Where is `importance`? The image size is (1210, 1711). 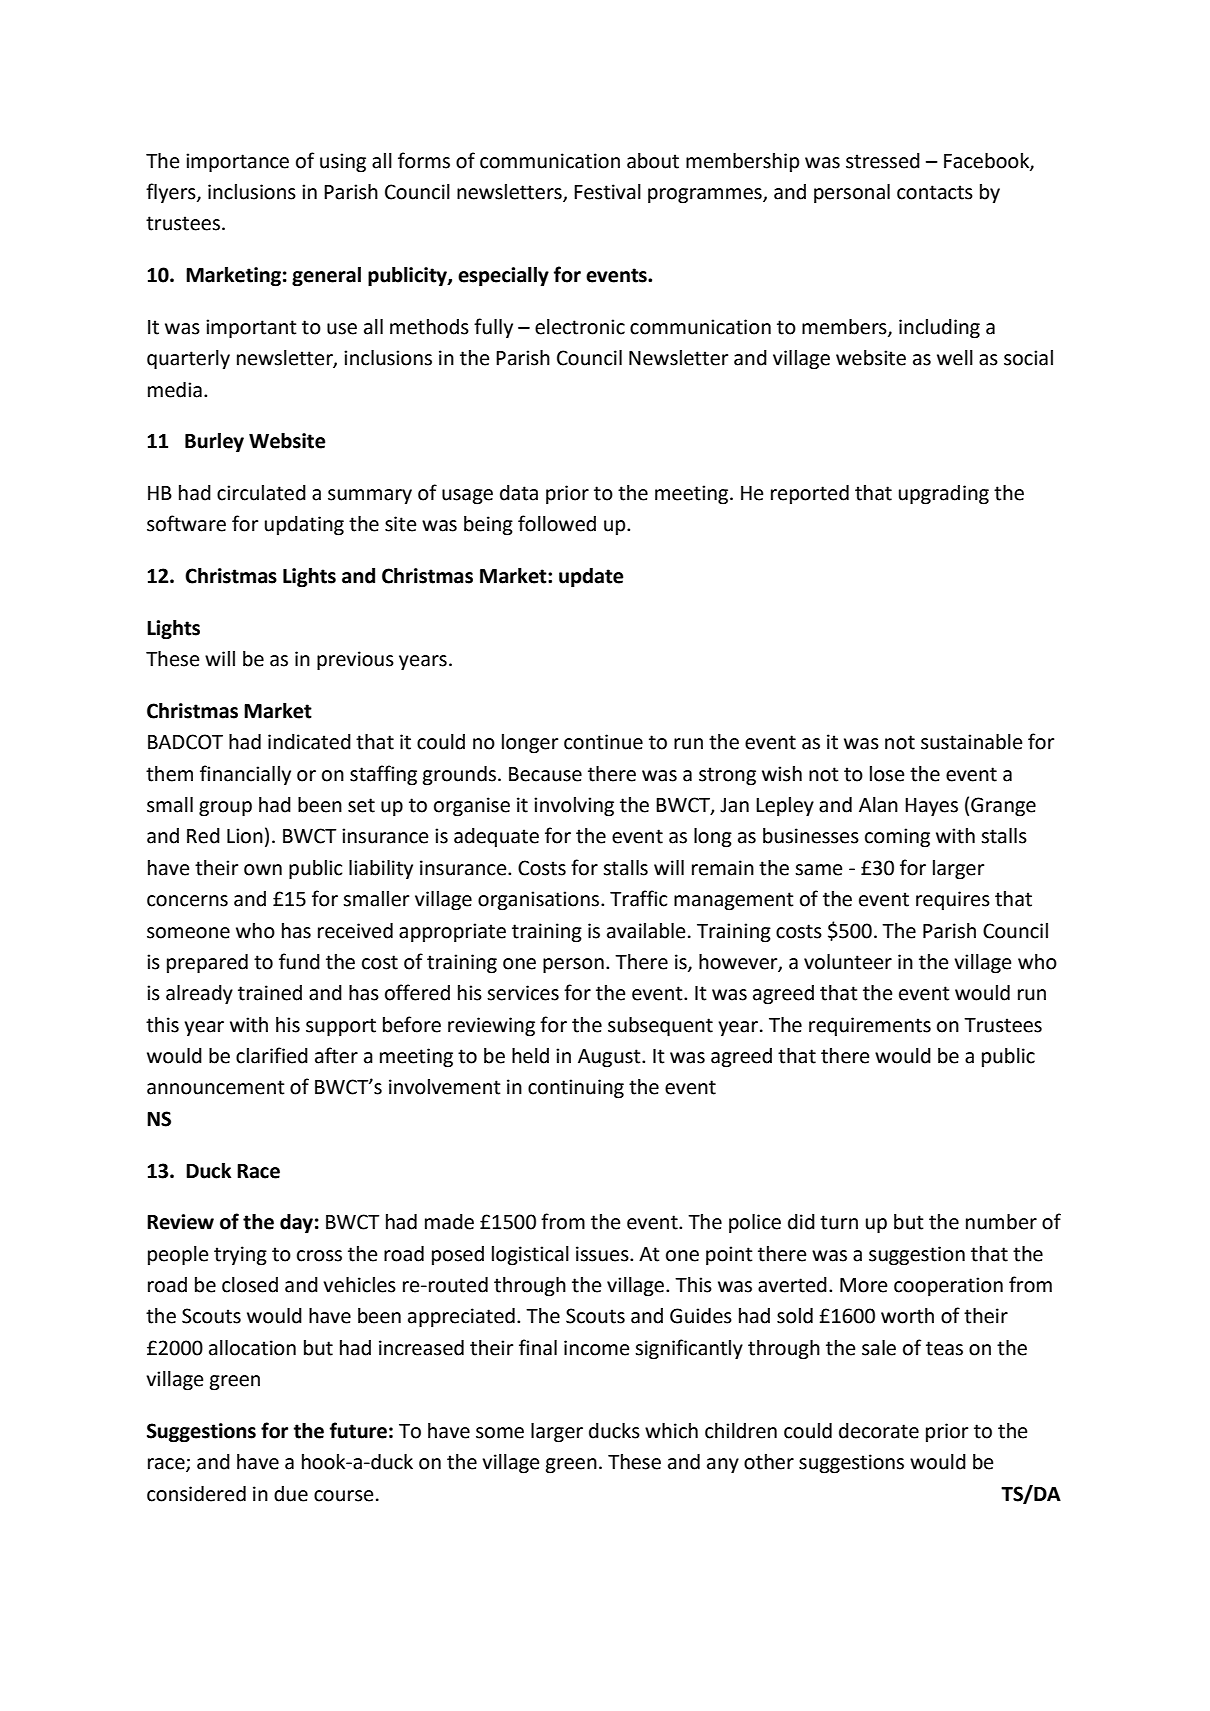
importance is located at coordinates (237, 163).
